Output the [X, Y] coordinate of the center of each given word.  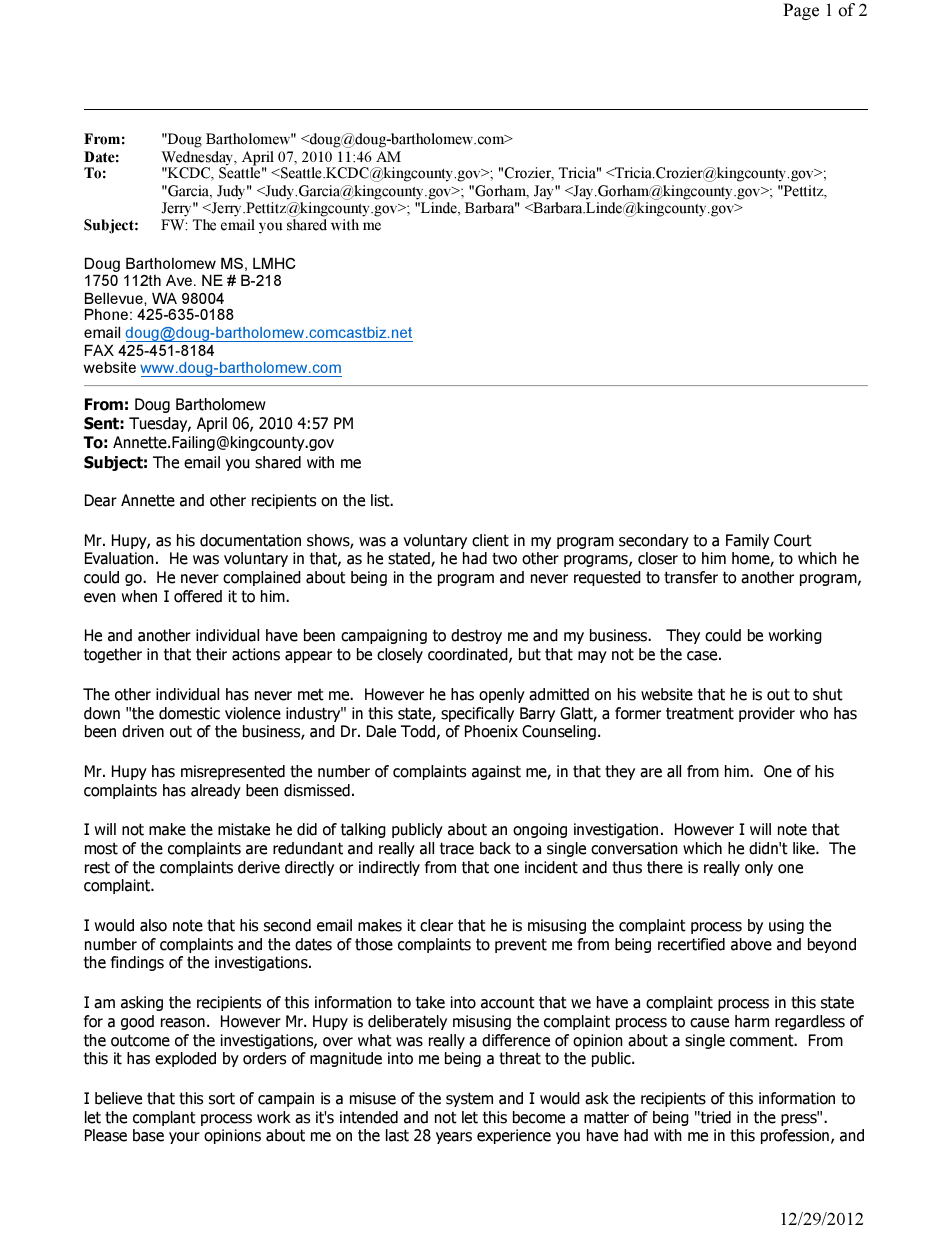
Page [801, 11]
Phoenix [491, 731]
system [469, 1099]
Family [747, 541]
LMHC [274, 263]
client [490, 540]
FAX [99, 350]
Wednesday [198, 159]
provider [767, 714]
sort [222, 1098]
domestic [189, 713]
